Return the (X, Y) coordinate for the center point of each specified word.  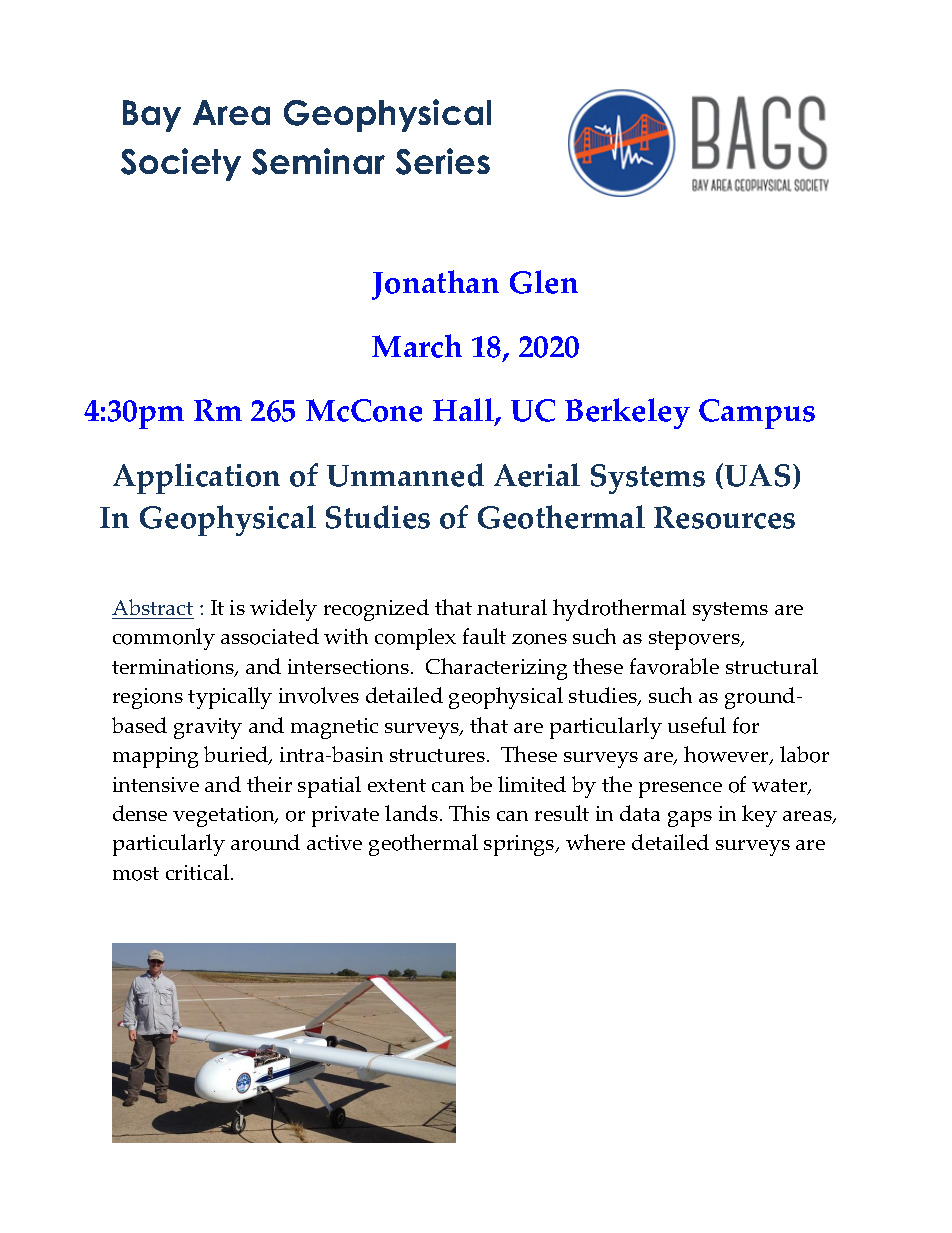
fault (484, 636)
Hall (464, 411)
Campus (757, 414)
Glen (544, 282)
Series (443, 161)
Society (181, 164)
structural (772, 666)
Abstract (153, 609)
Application (196, 478)
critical (199, 872)
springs (520, 845)
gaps (690, 819)
